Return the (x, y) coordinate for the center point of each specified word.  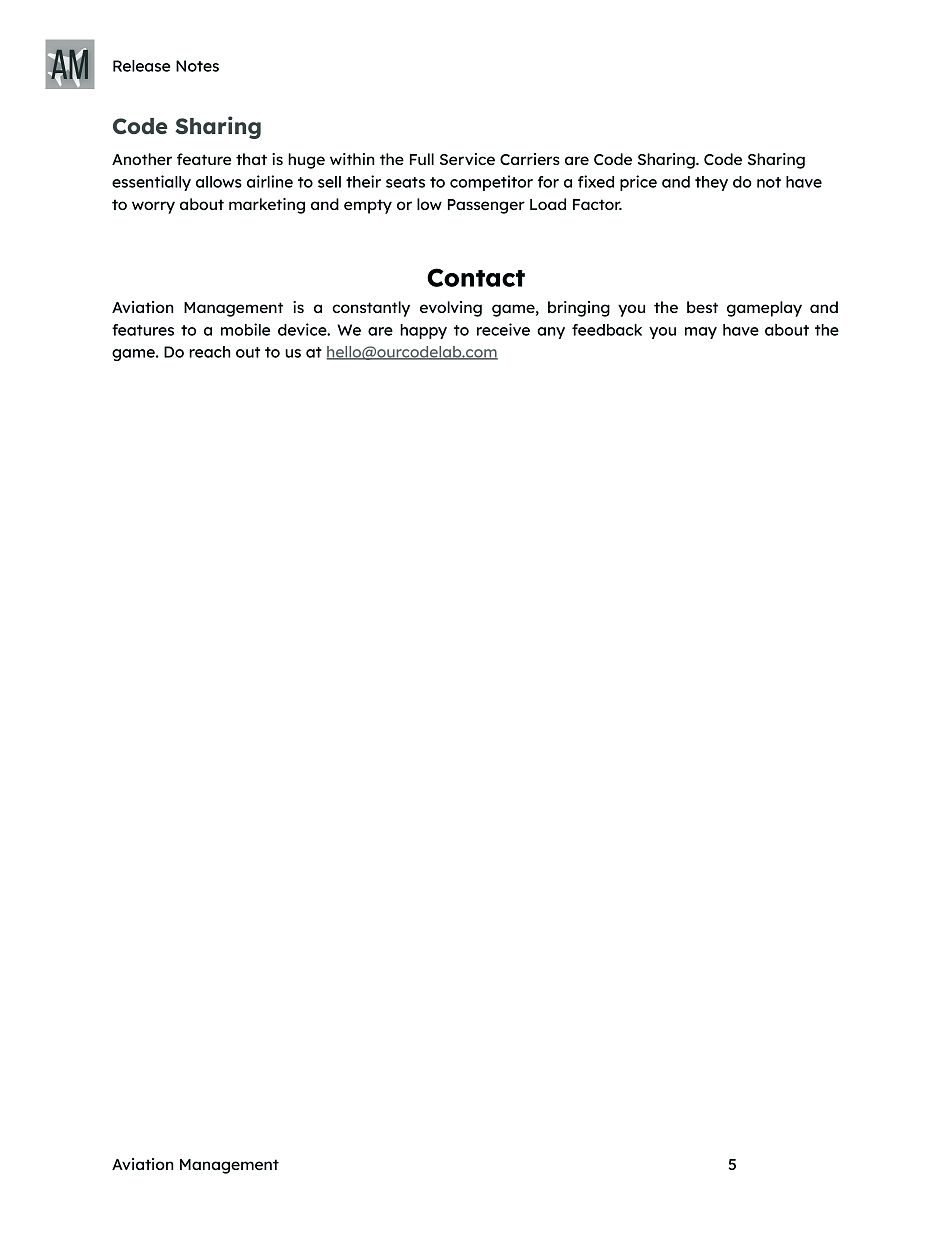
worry (153, 207)
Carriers (530, 159)
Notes (197, 66)
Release (141, 66)
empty (368, 206)
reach (210, 352)
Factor (597, 204)
